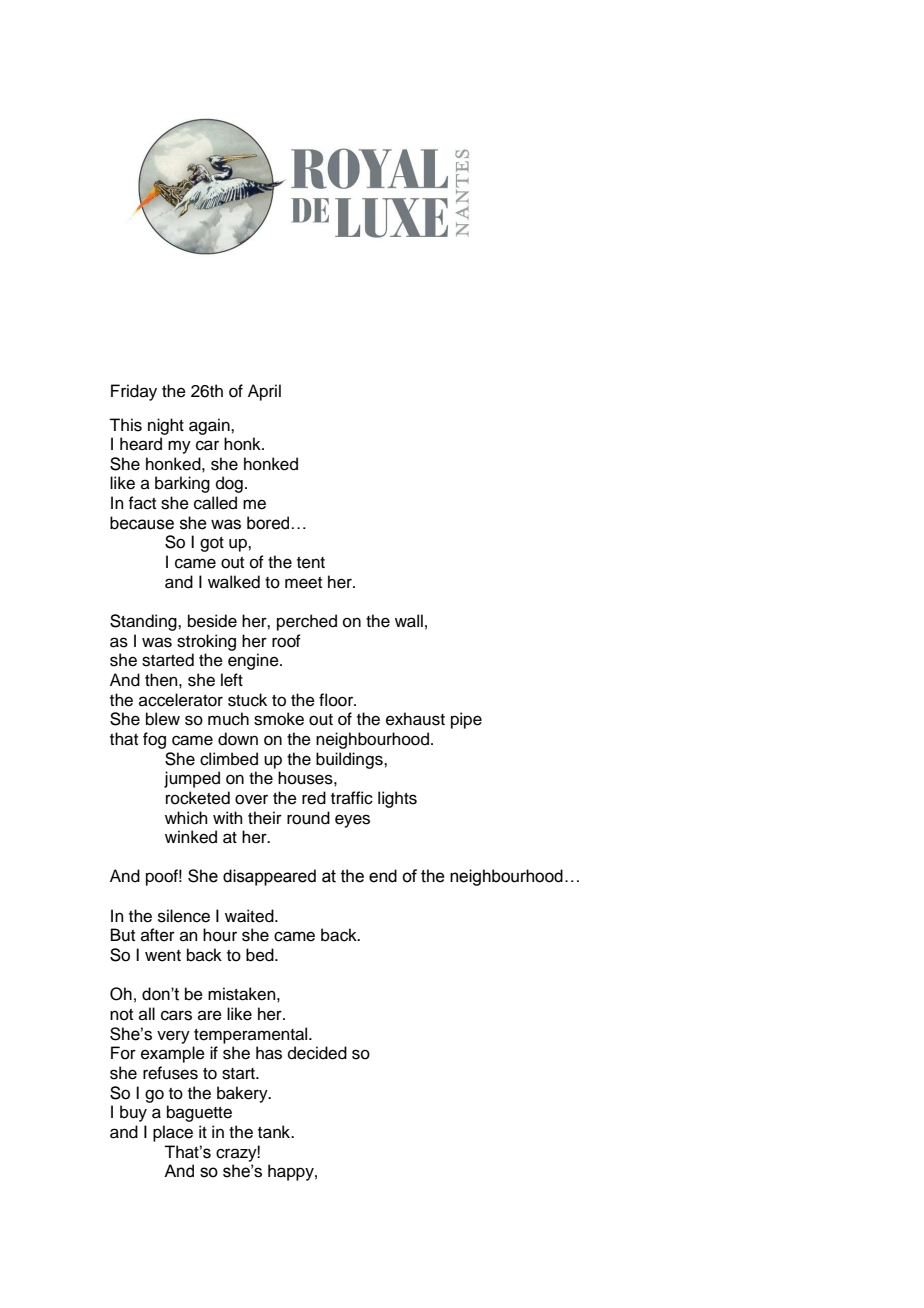 This screenshot has width=924, height=1308. Describe the element at coordinates (173, 1133) in the screenshot. I see `place` at that location.
